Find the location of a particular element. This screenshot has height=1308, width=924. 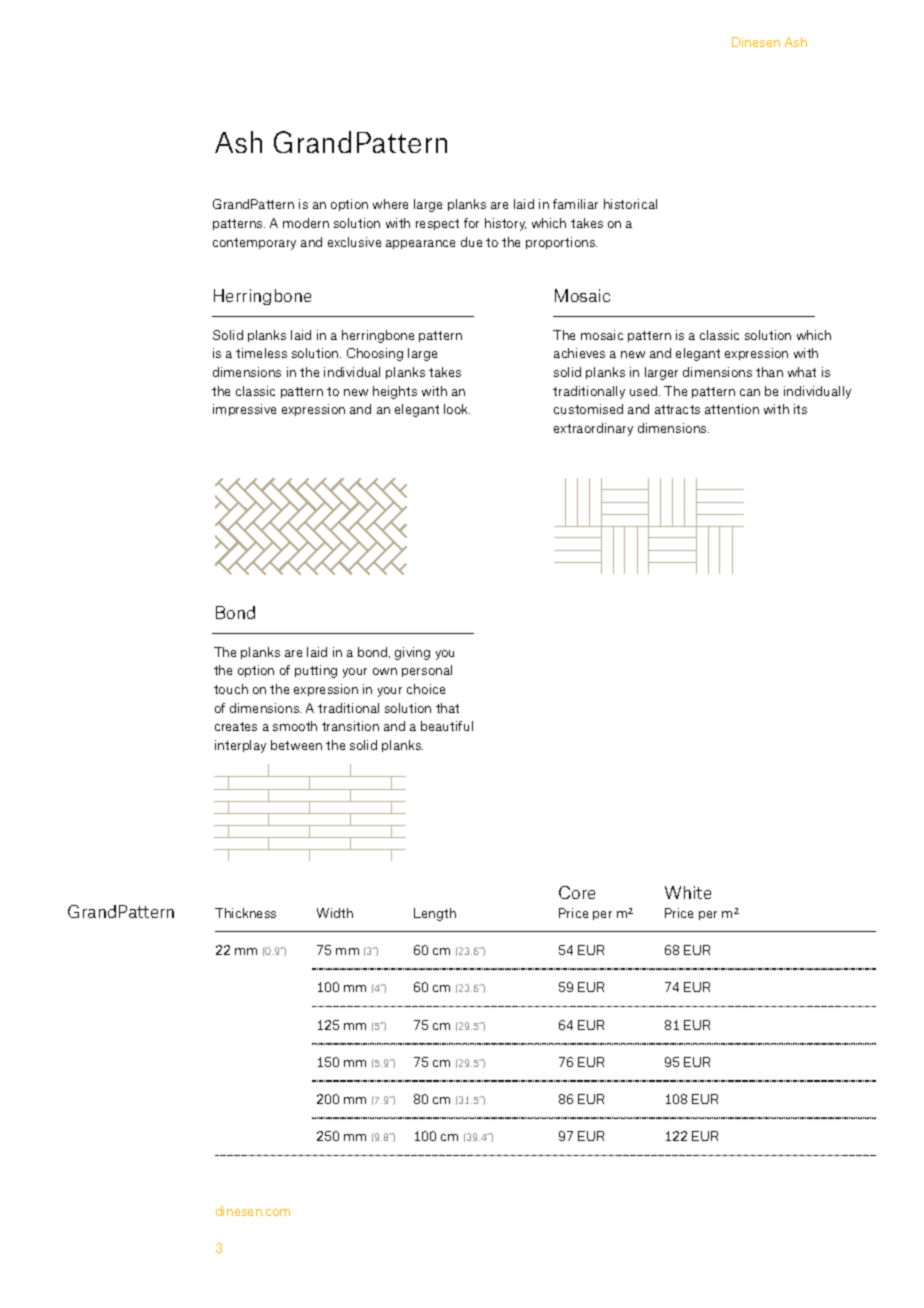

that is located at coordinates (447, 708).
